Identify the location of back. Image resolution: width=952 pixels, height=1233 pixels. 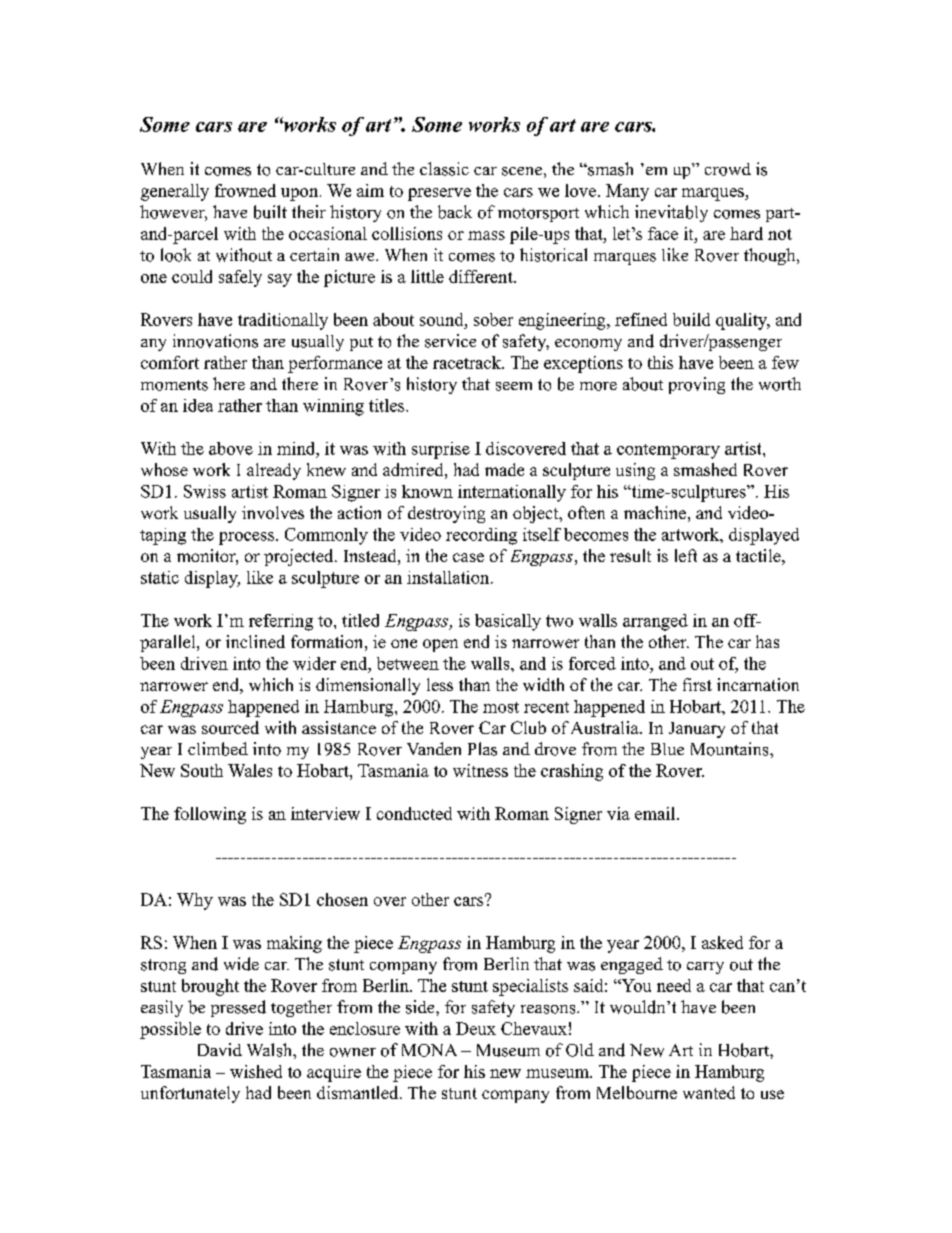
(455, 212).
